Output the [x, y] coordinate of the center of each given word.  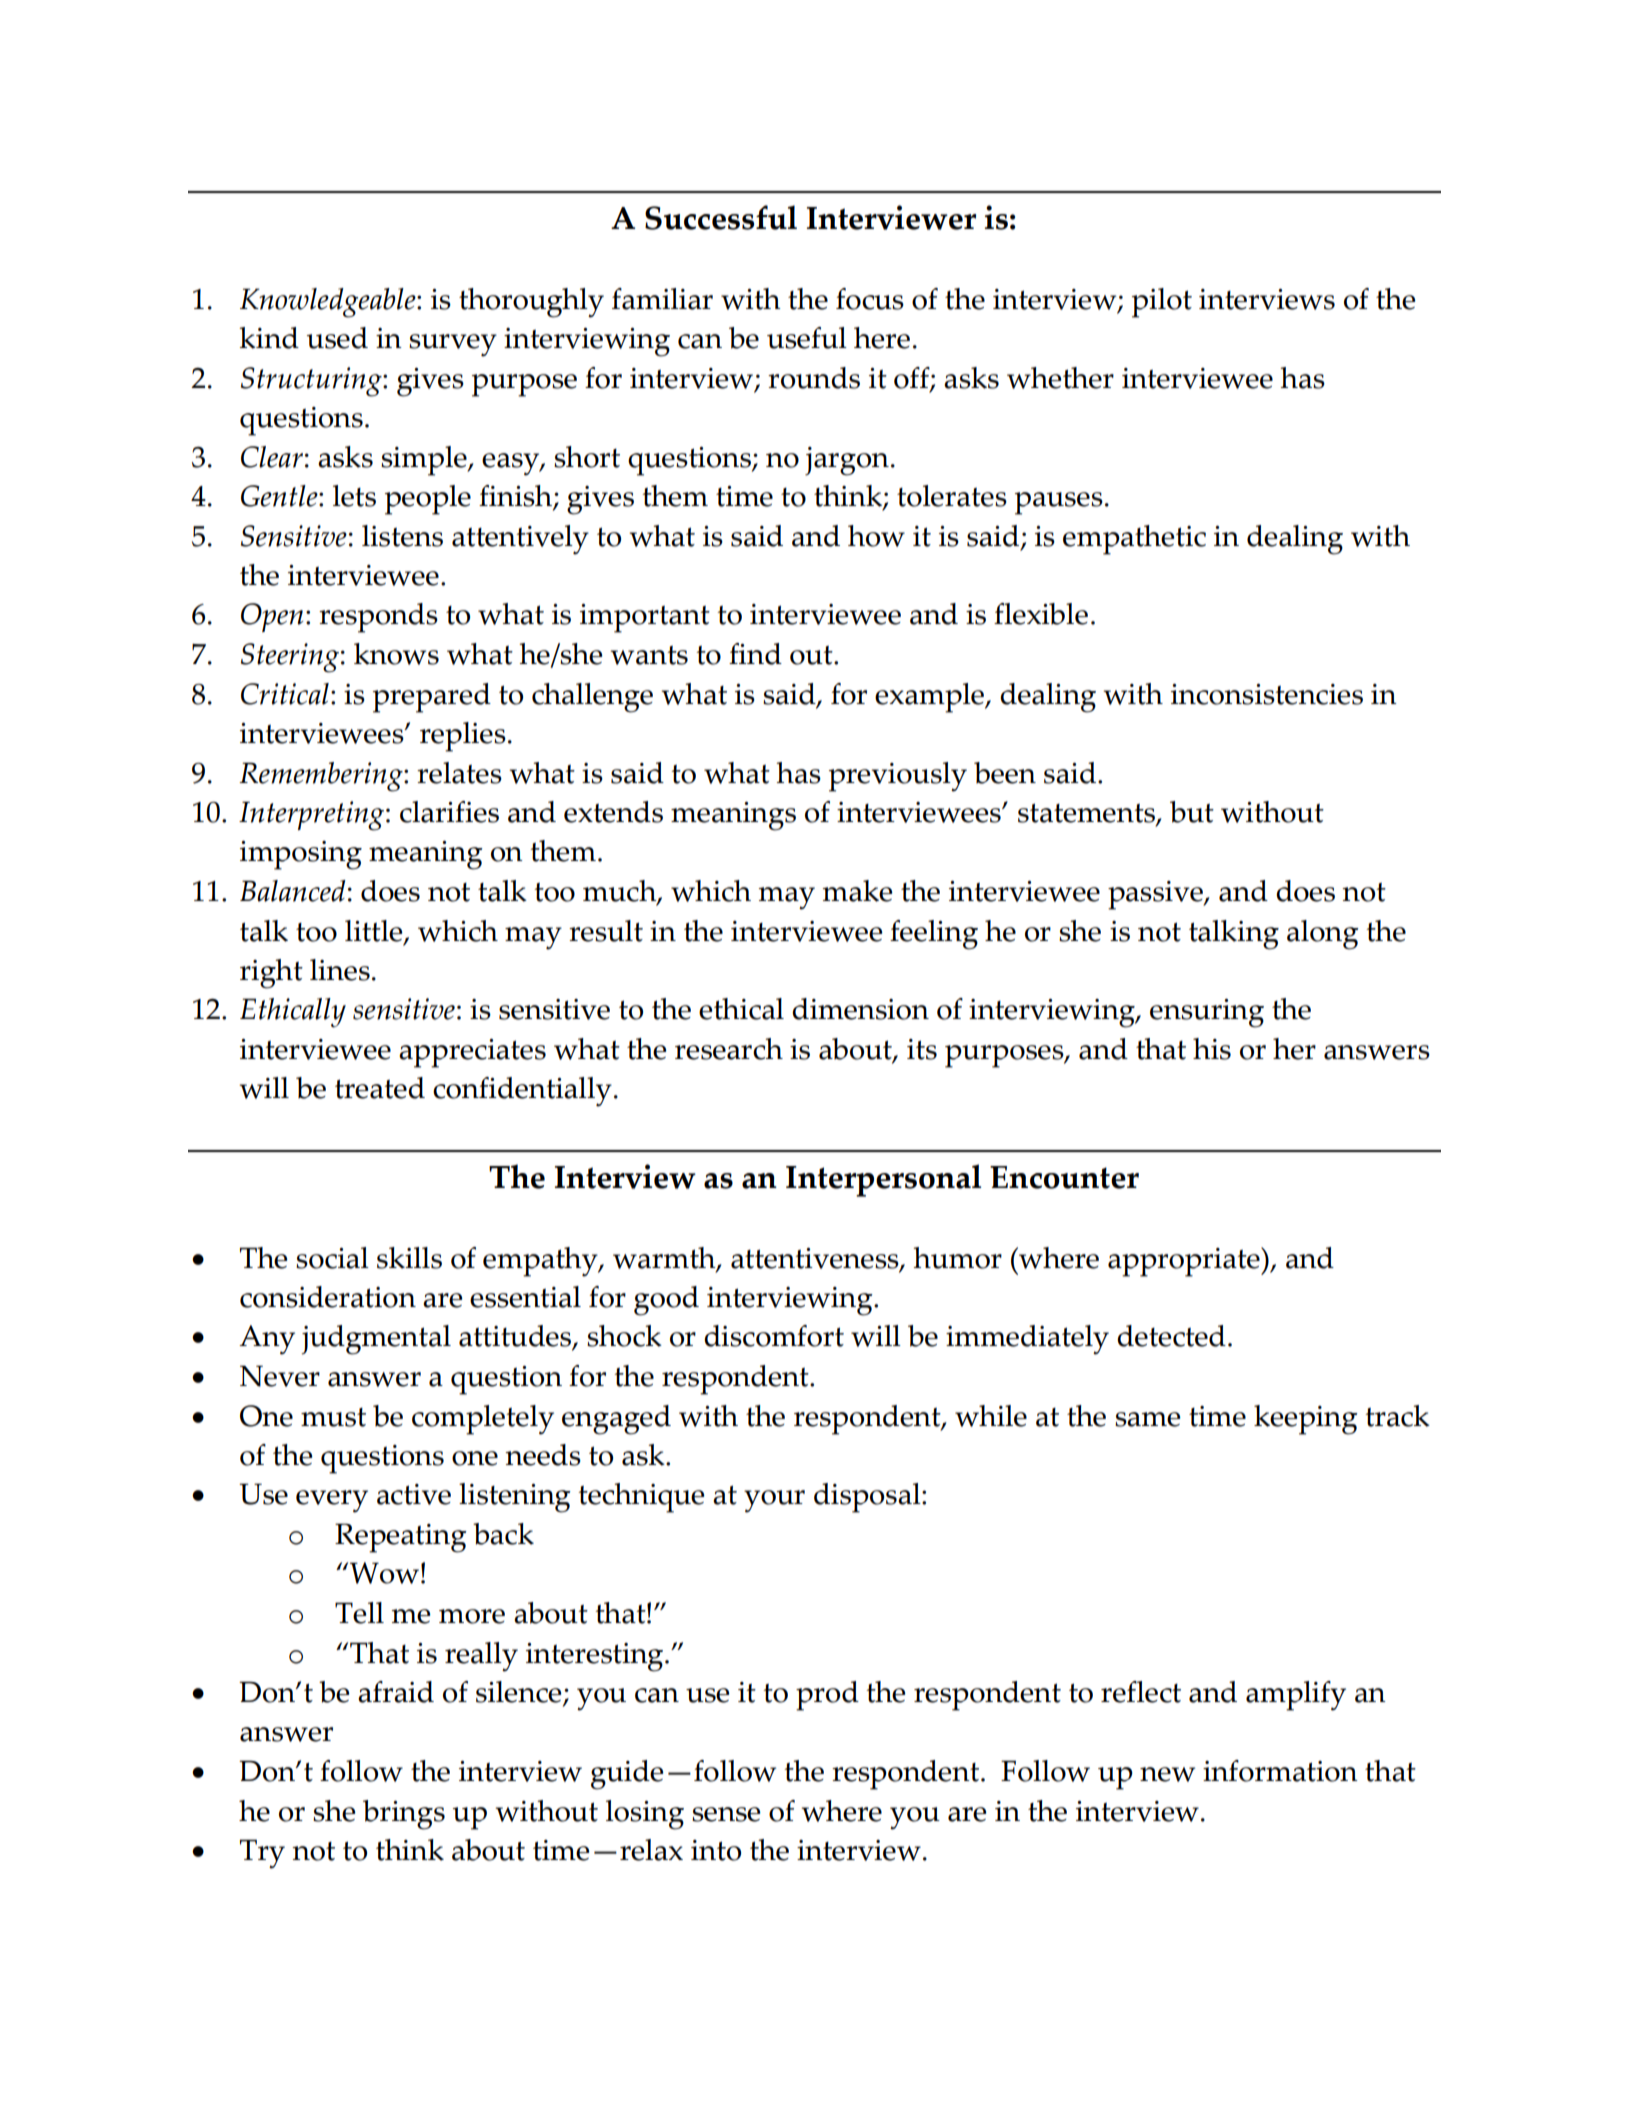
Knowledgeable [329, 303]
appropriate [1185, 1262]
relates [459, 773]
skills [409, 1258]
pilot [1162, 303]
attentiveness [816, 1259]
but [1192, 812]
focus [870, 299]
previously [898, 777]
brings [404, 1815]
